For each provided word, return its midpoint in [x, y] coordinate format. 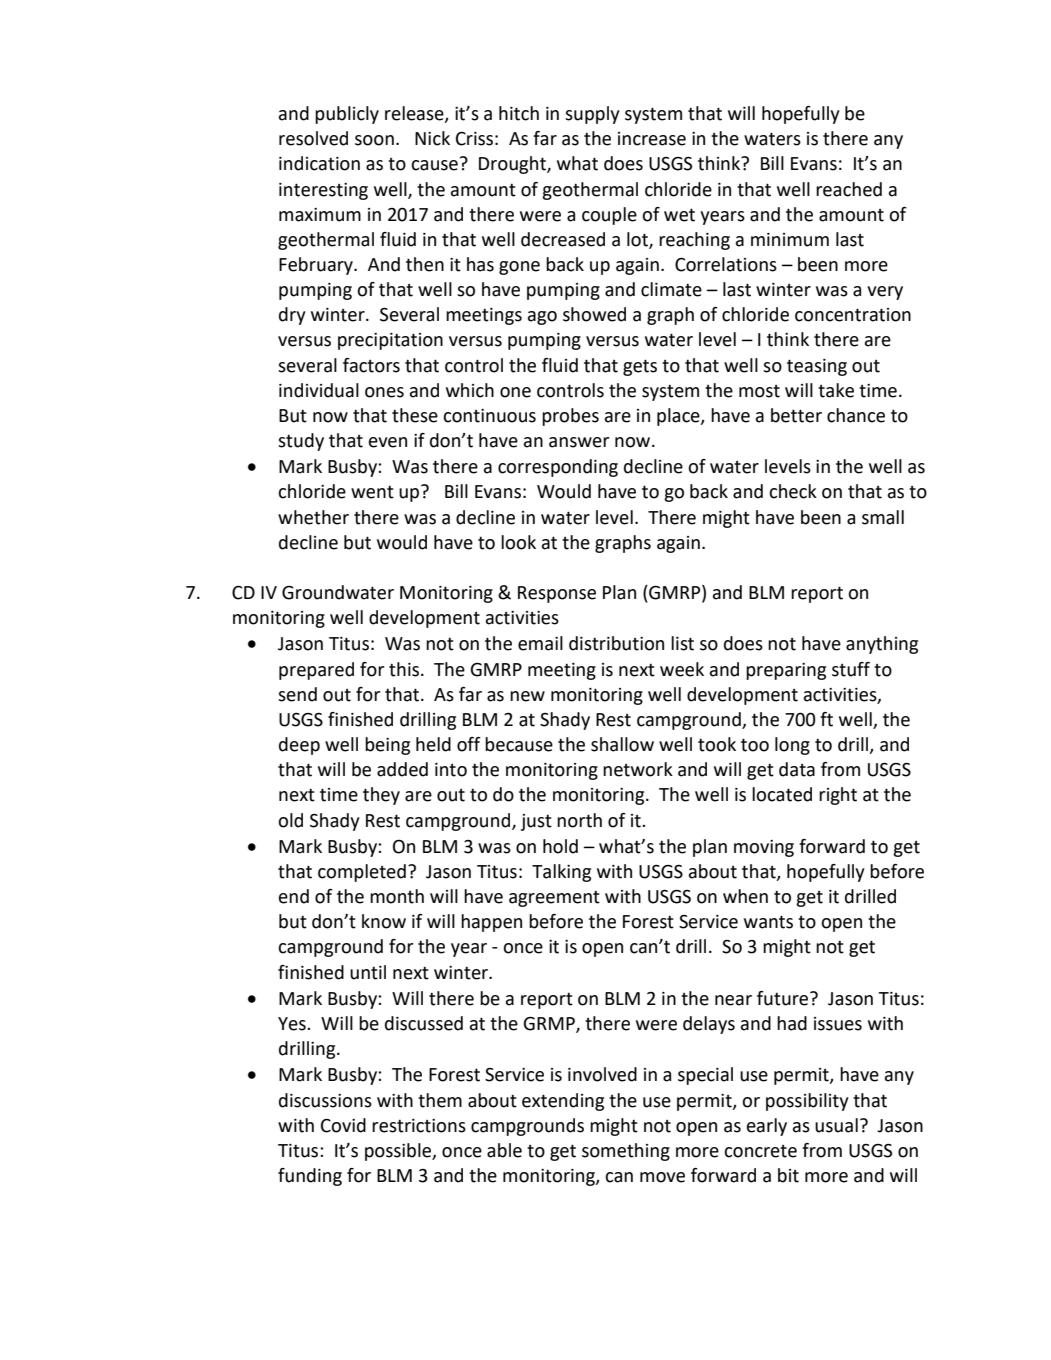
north [579, 820]
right [838, 796]
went [372, 492]
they [381, 796]
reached [849, 189]
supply [592, 115]
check [793, 491]
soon [374, 140]
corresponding [558, 468]
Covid [343, 1125]
